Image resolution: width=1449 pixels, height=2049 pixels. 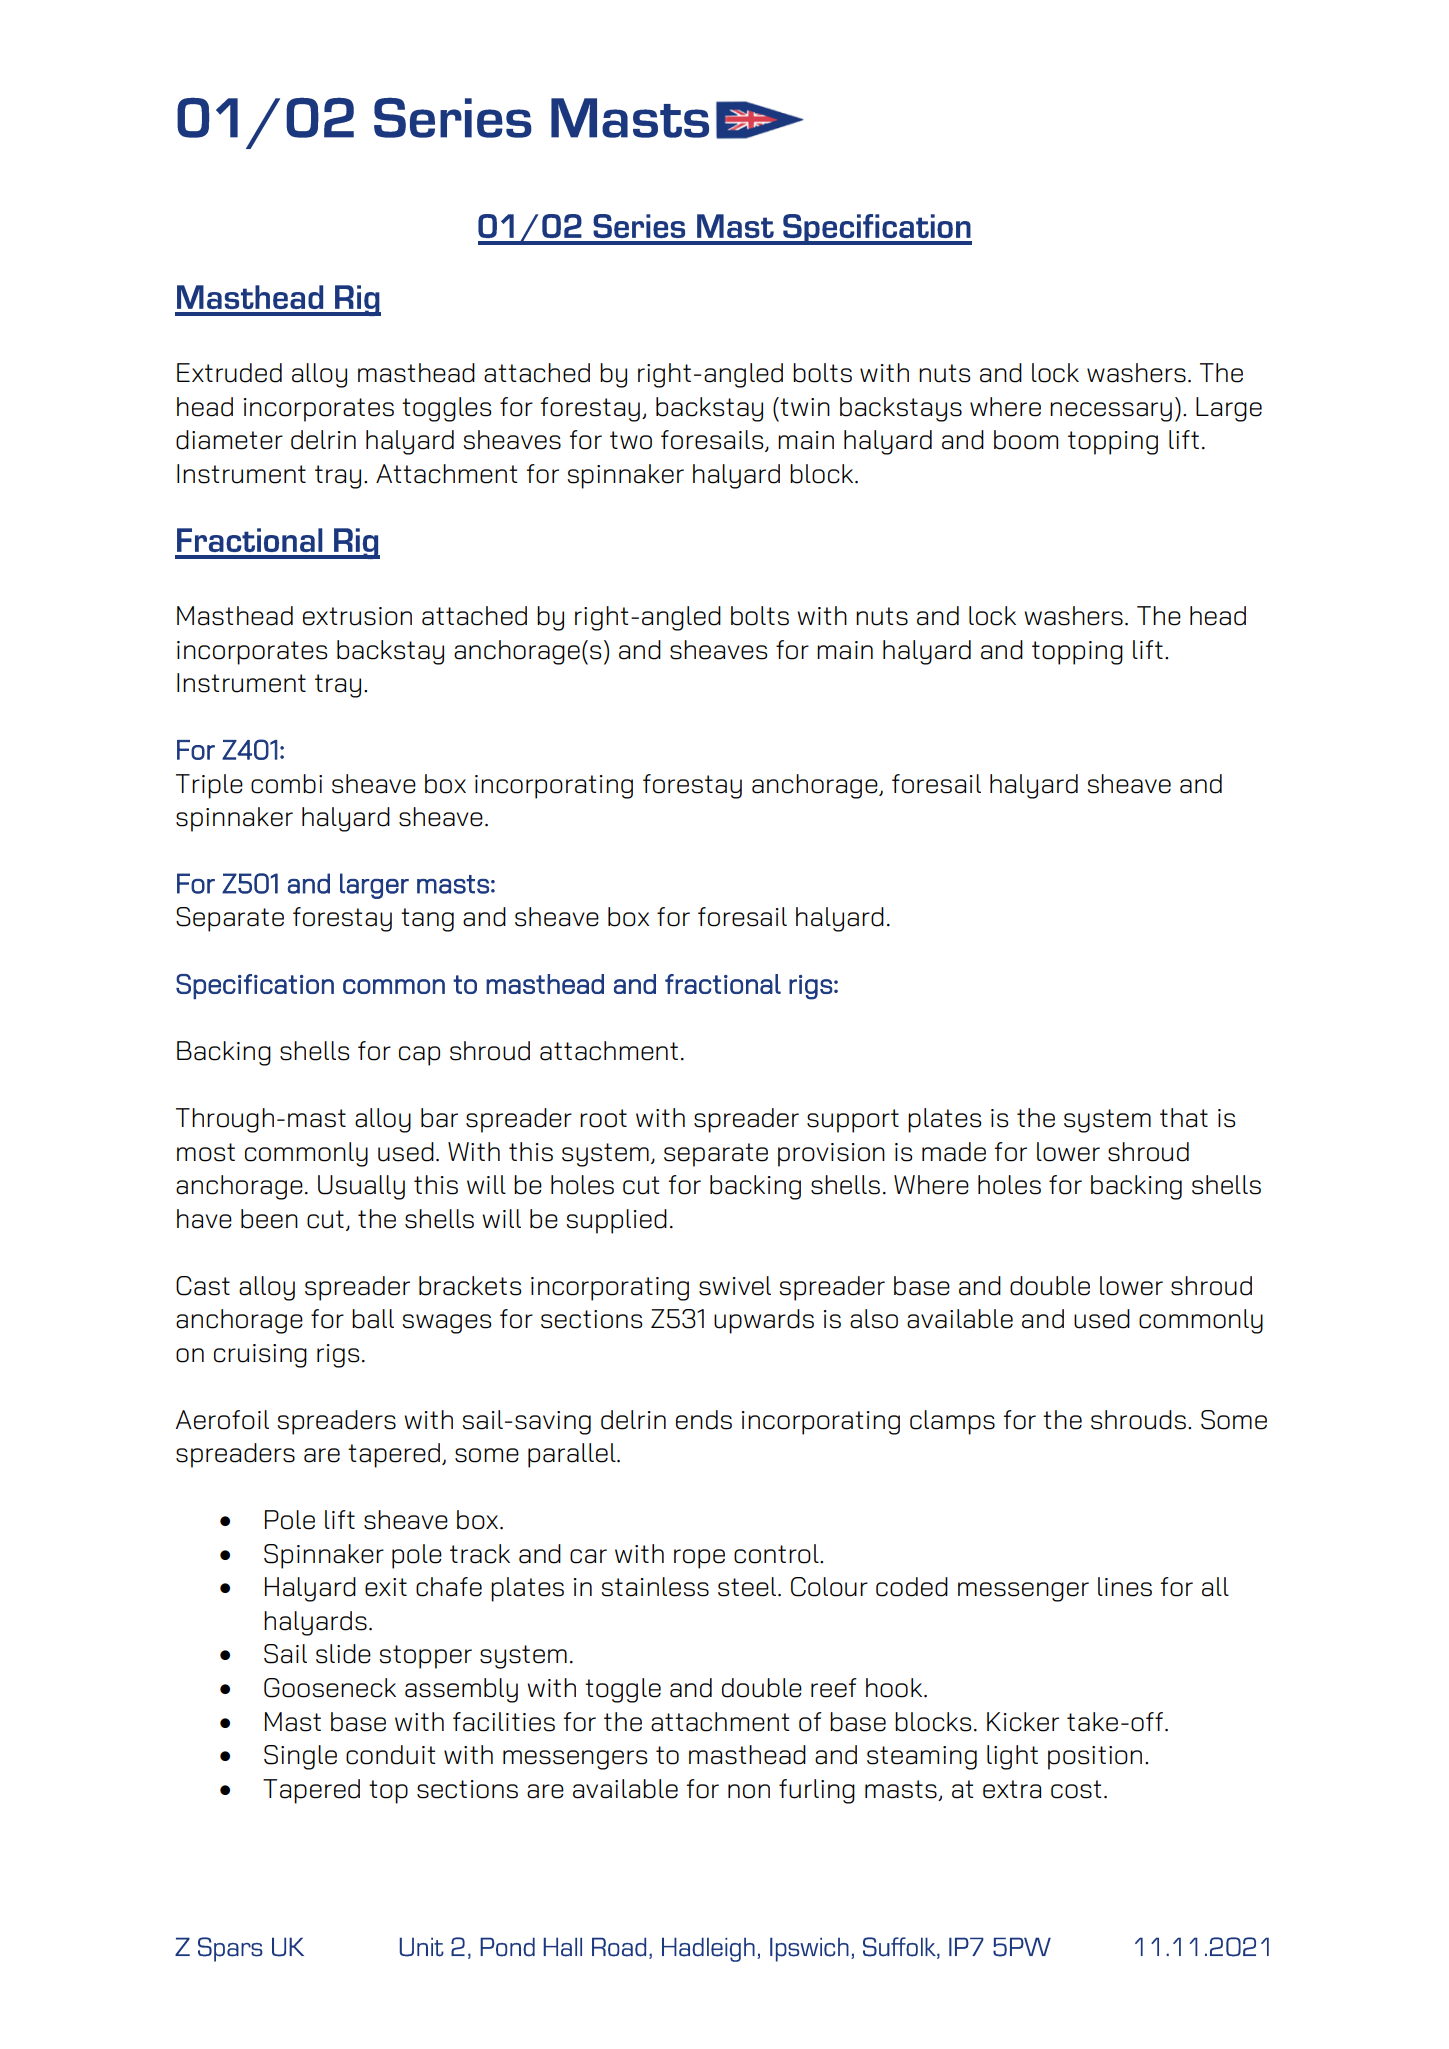 I want to click on supplied, so click(x=616, y=1221).
